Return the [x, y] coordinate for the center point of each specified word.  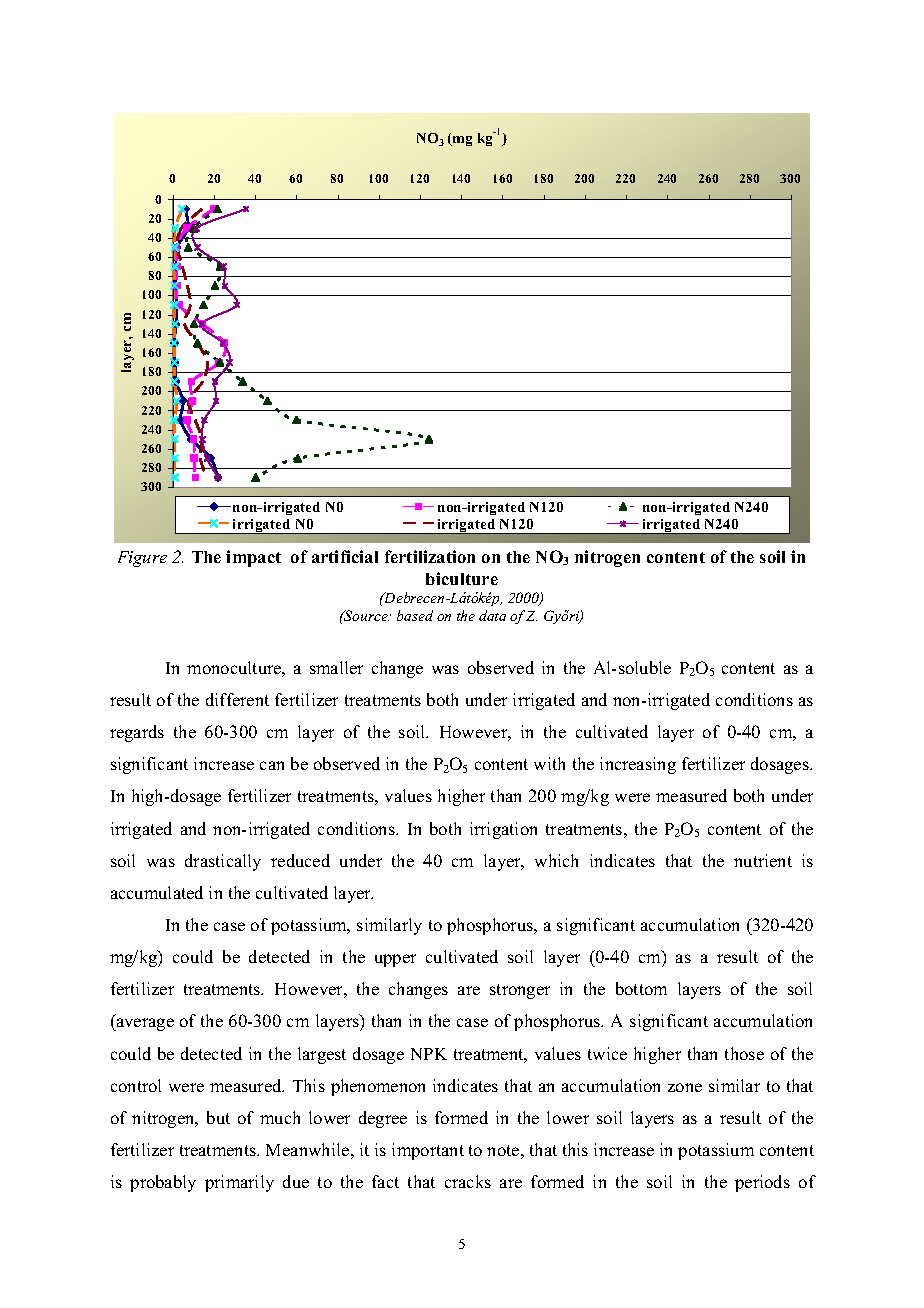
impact [253, 558]
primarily [239, 1183]
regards [137, 733]
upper [395, 960]
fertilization [430, 556]
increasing [638, 765]
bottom [641, 988]
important [428, 1151]
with [549, 763]
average [144, 1024]
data [492, 615]
